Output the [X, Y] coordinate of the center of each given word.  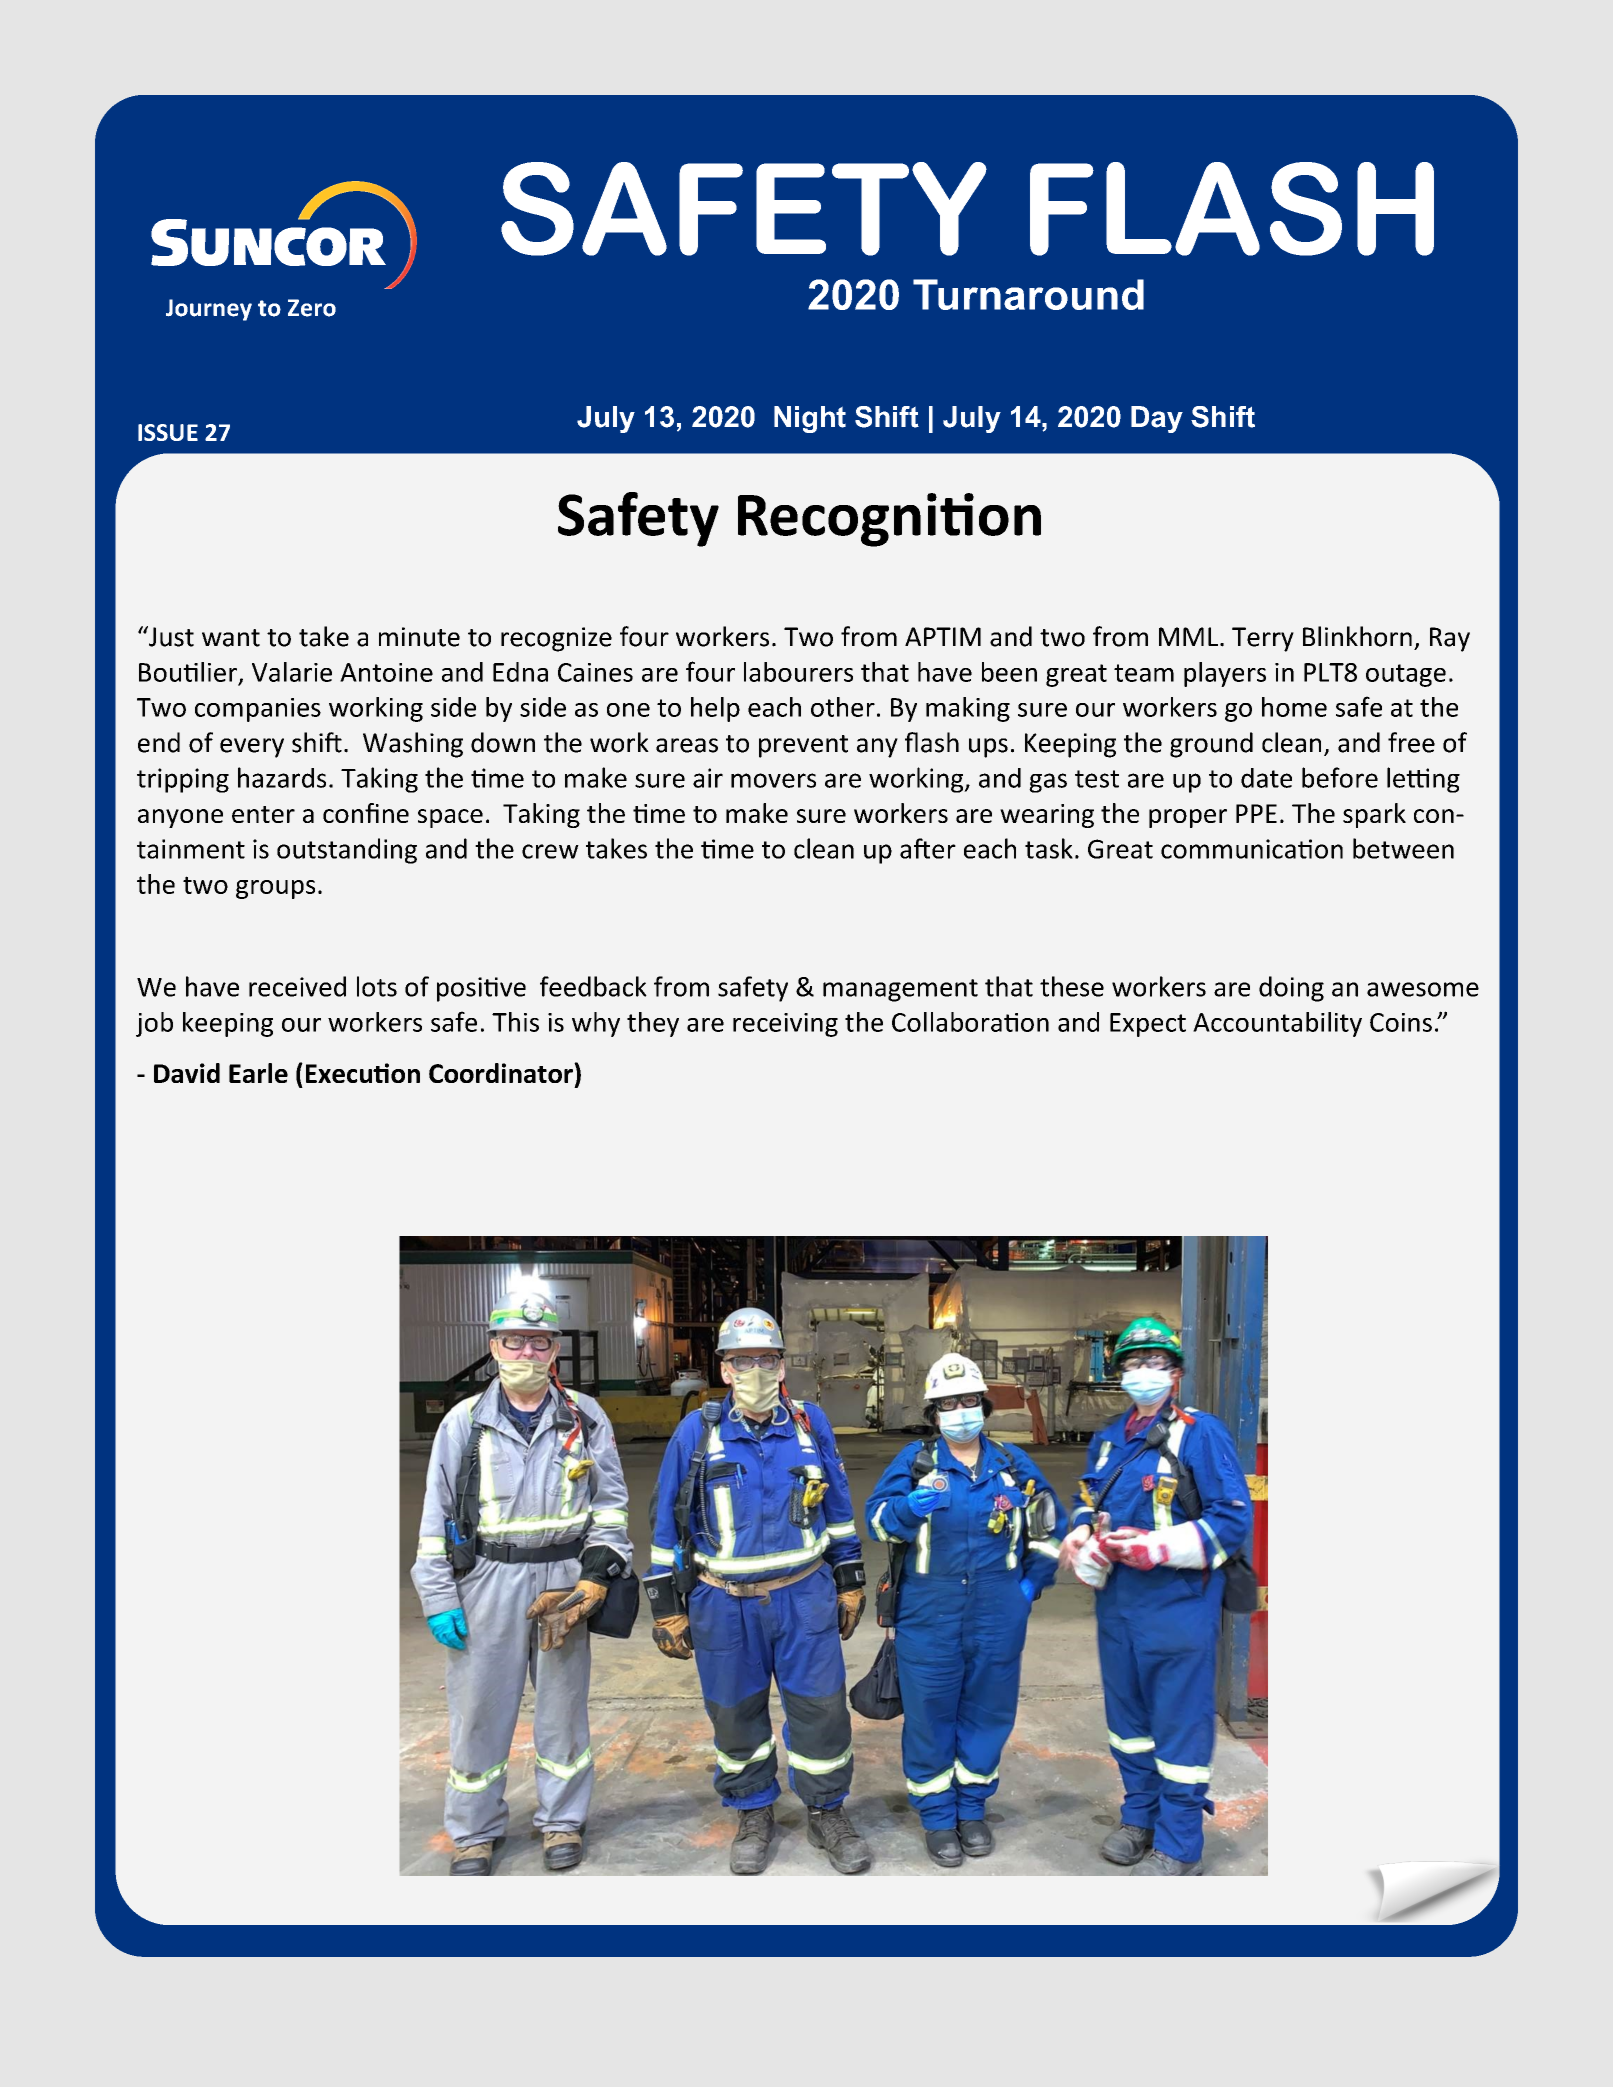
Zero [312, 308]
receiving [785, 1025]
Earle [258, 1073]
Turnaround [1028, 294]
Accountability [1277, 1024]
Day [1157, 419]
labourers [798, 672]
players [1225, 674]
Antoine [386, 672]
